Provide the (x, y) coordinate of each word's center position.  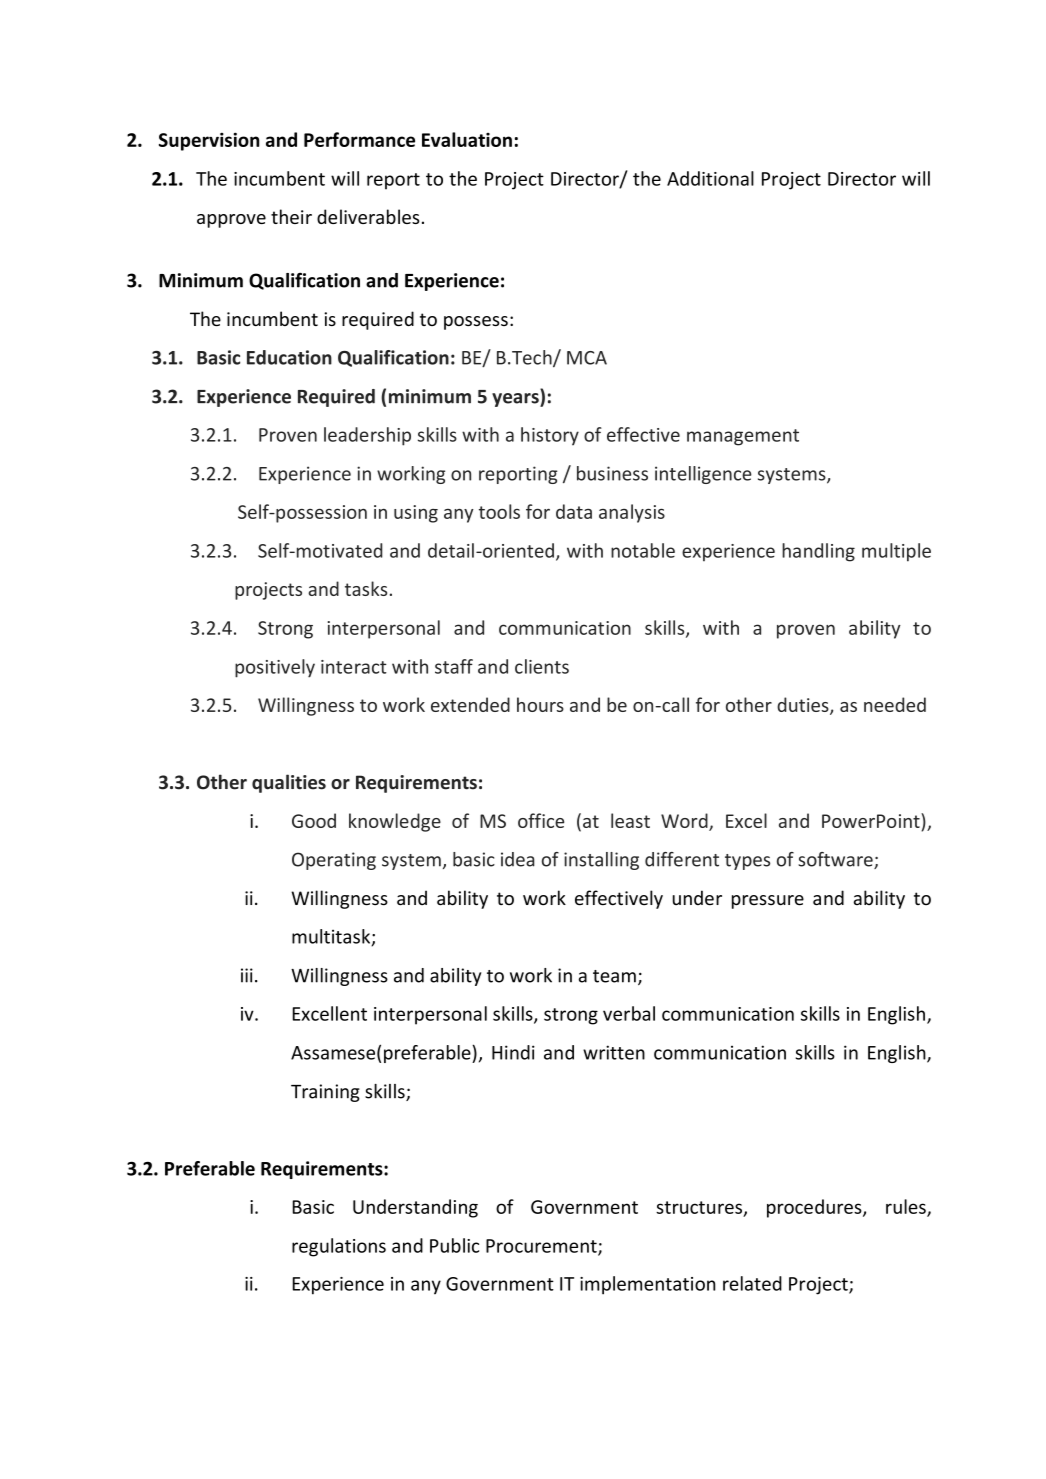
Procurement (542, 1247)
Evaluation (467, 139)
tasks (366, 588)
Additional (710, 178)
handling (818, 552)
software (836, 860)
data (574, 511)
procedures (815, 1208)
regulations (339, 1247)
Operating (334, 861)
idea (518, 859)
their (291, 216)
